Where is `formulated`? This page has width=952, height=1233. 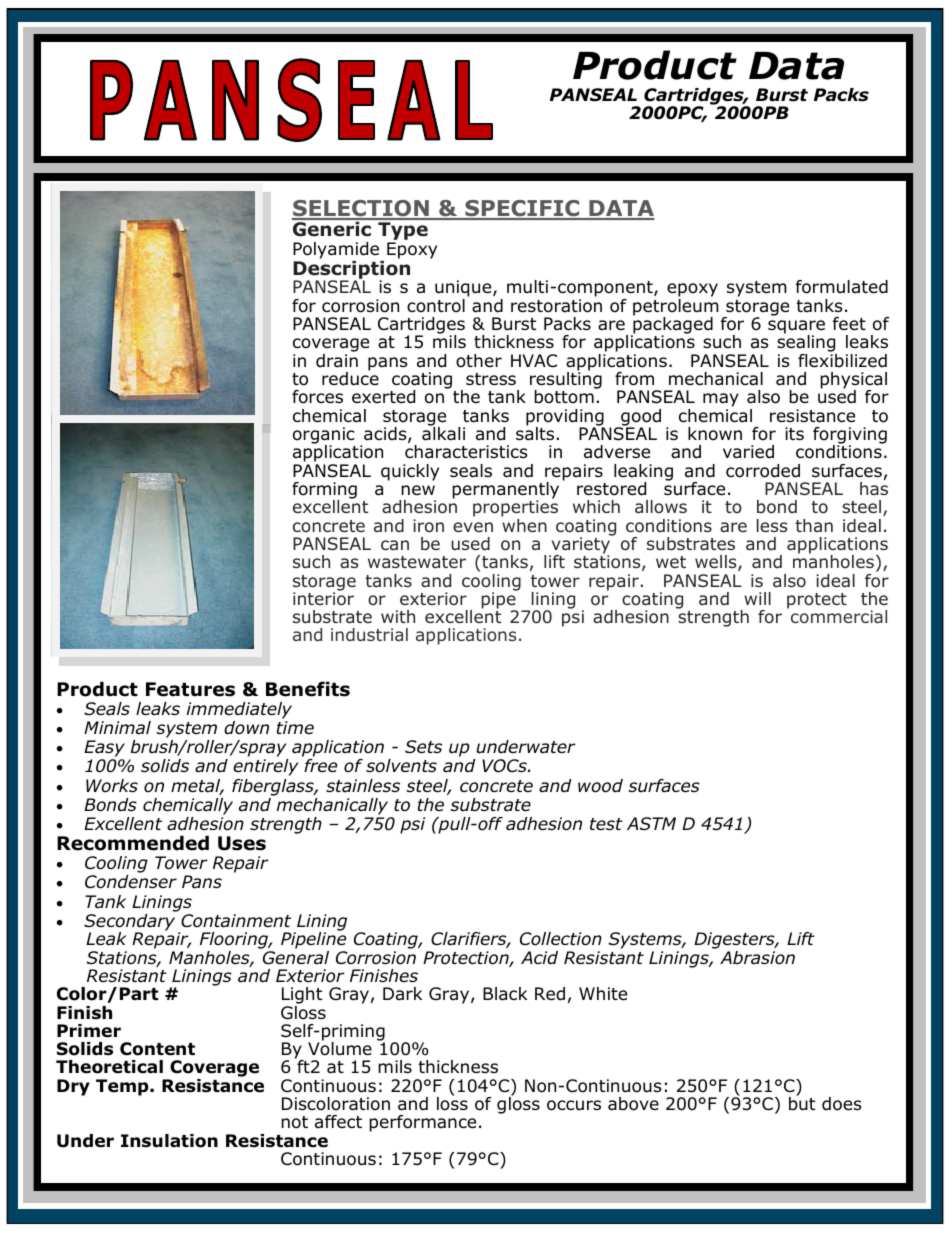 formulated is located at coordinates (842, 287).
